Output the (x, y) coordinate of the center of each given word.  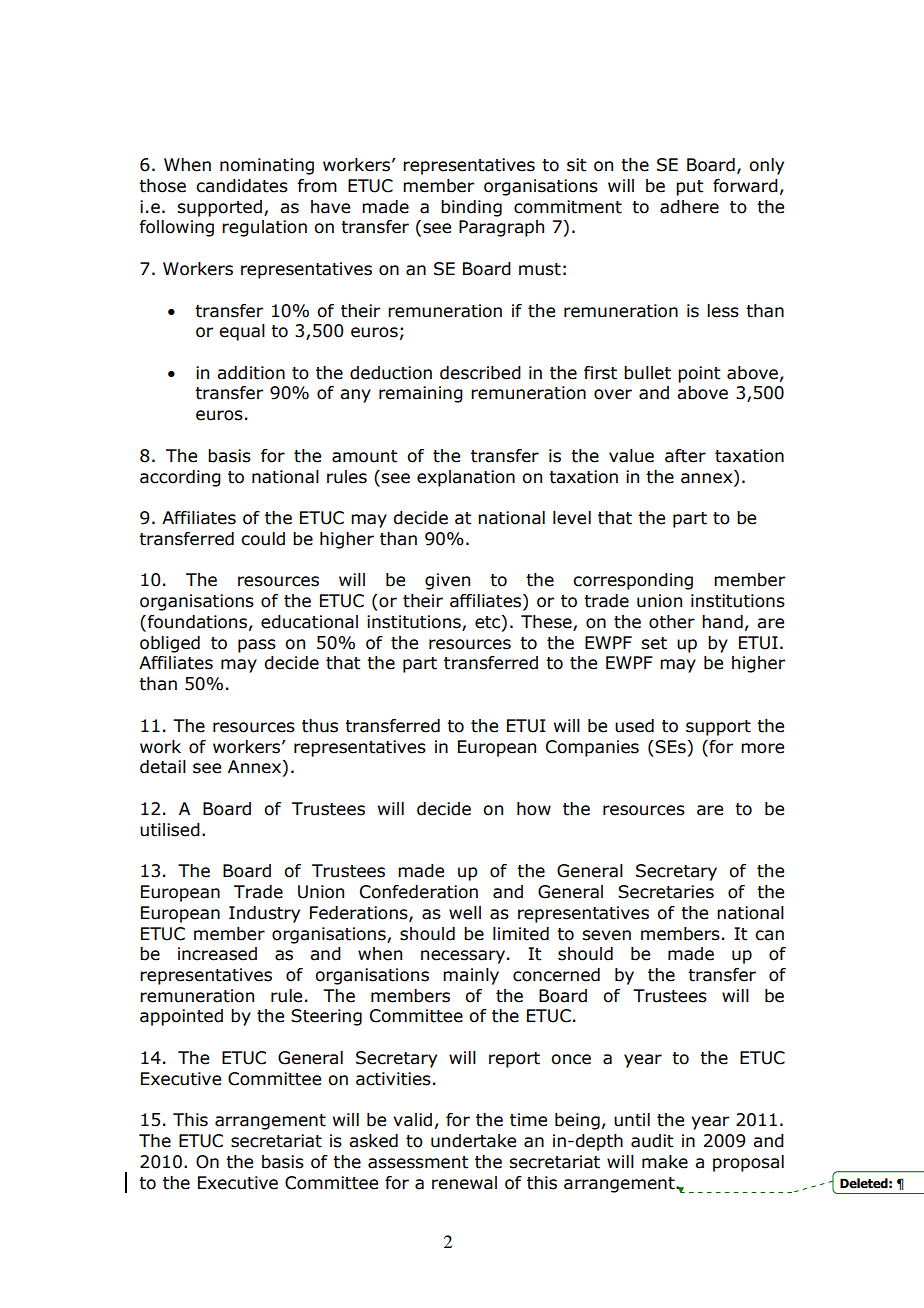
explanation (466, 478)
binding (471, 208)
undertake (473, 1141)
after (685, 456)
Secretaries (666, 892)
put (689, 188)
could (263, 539)
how (534, 809)
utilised (170, 830)
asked (373, 1141)
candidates (242, 186)
